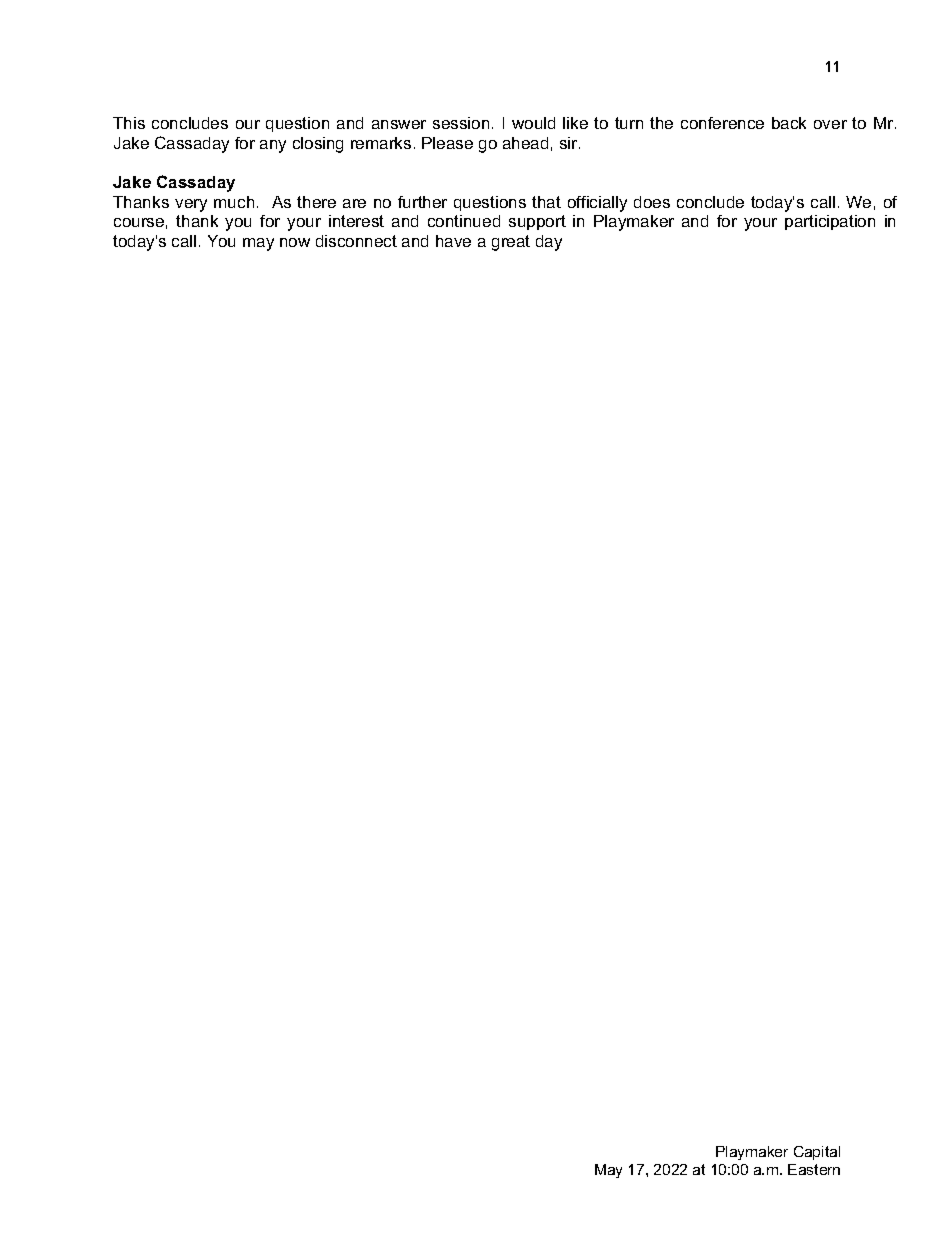  Describe the element at coordinates (447, 143) in the image. I see `Please` at that location.
